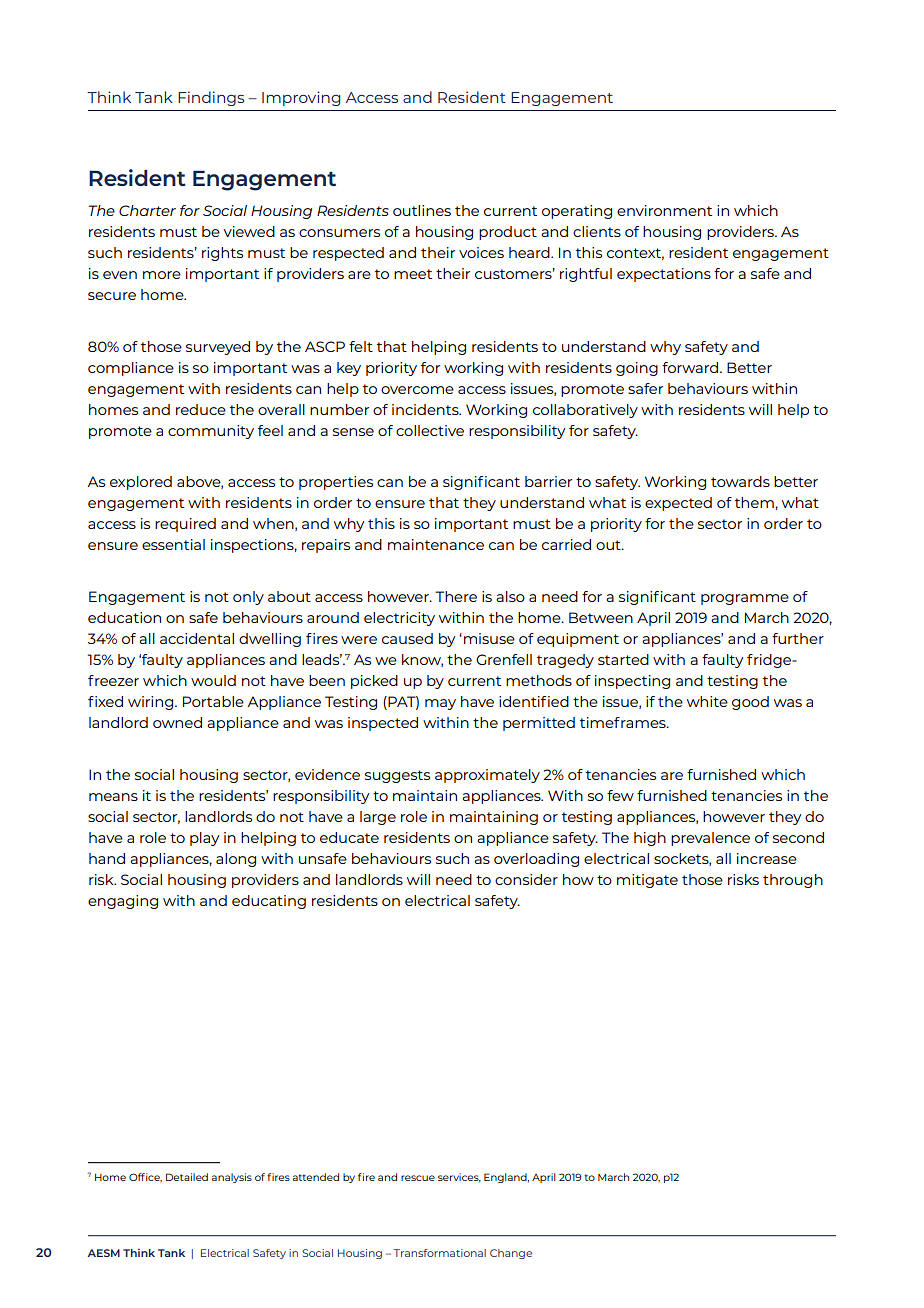 This screenshot has height=1308, width=924. What do you see at coordinates (707, 701) in the screenshot?
I see `white` at bounding box center [707, 701].
